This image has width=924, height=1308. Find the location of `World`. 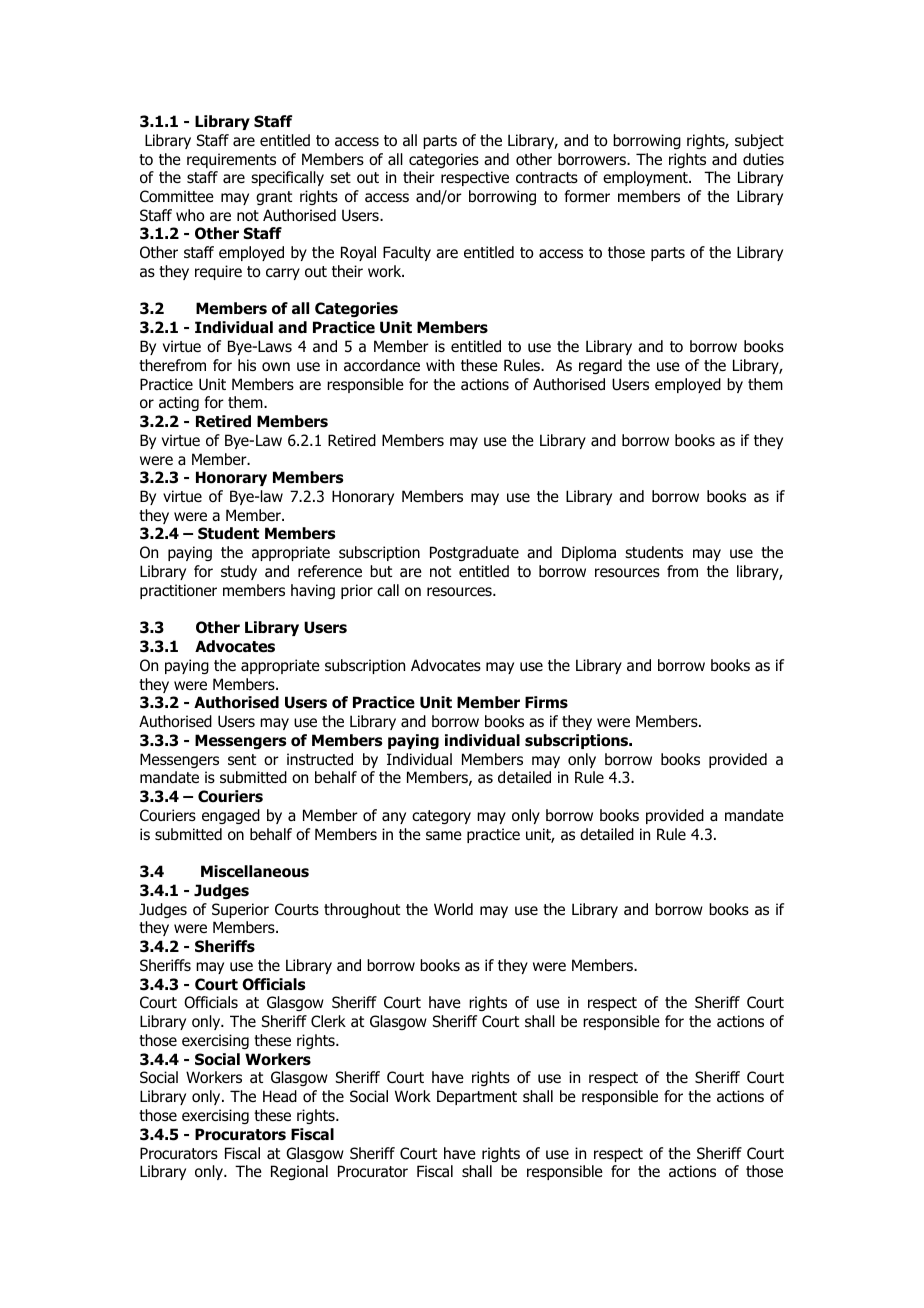

World is located at coordinates (453, 909).
